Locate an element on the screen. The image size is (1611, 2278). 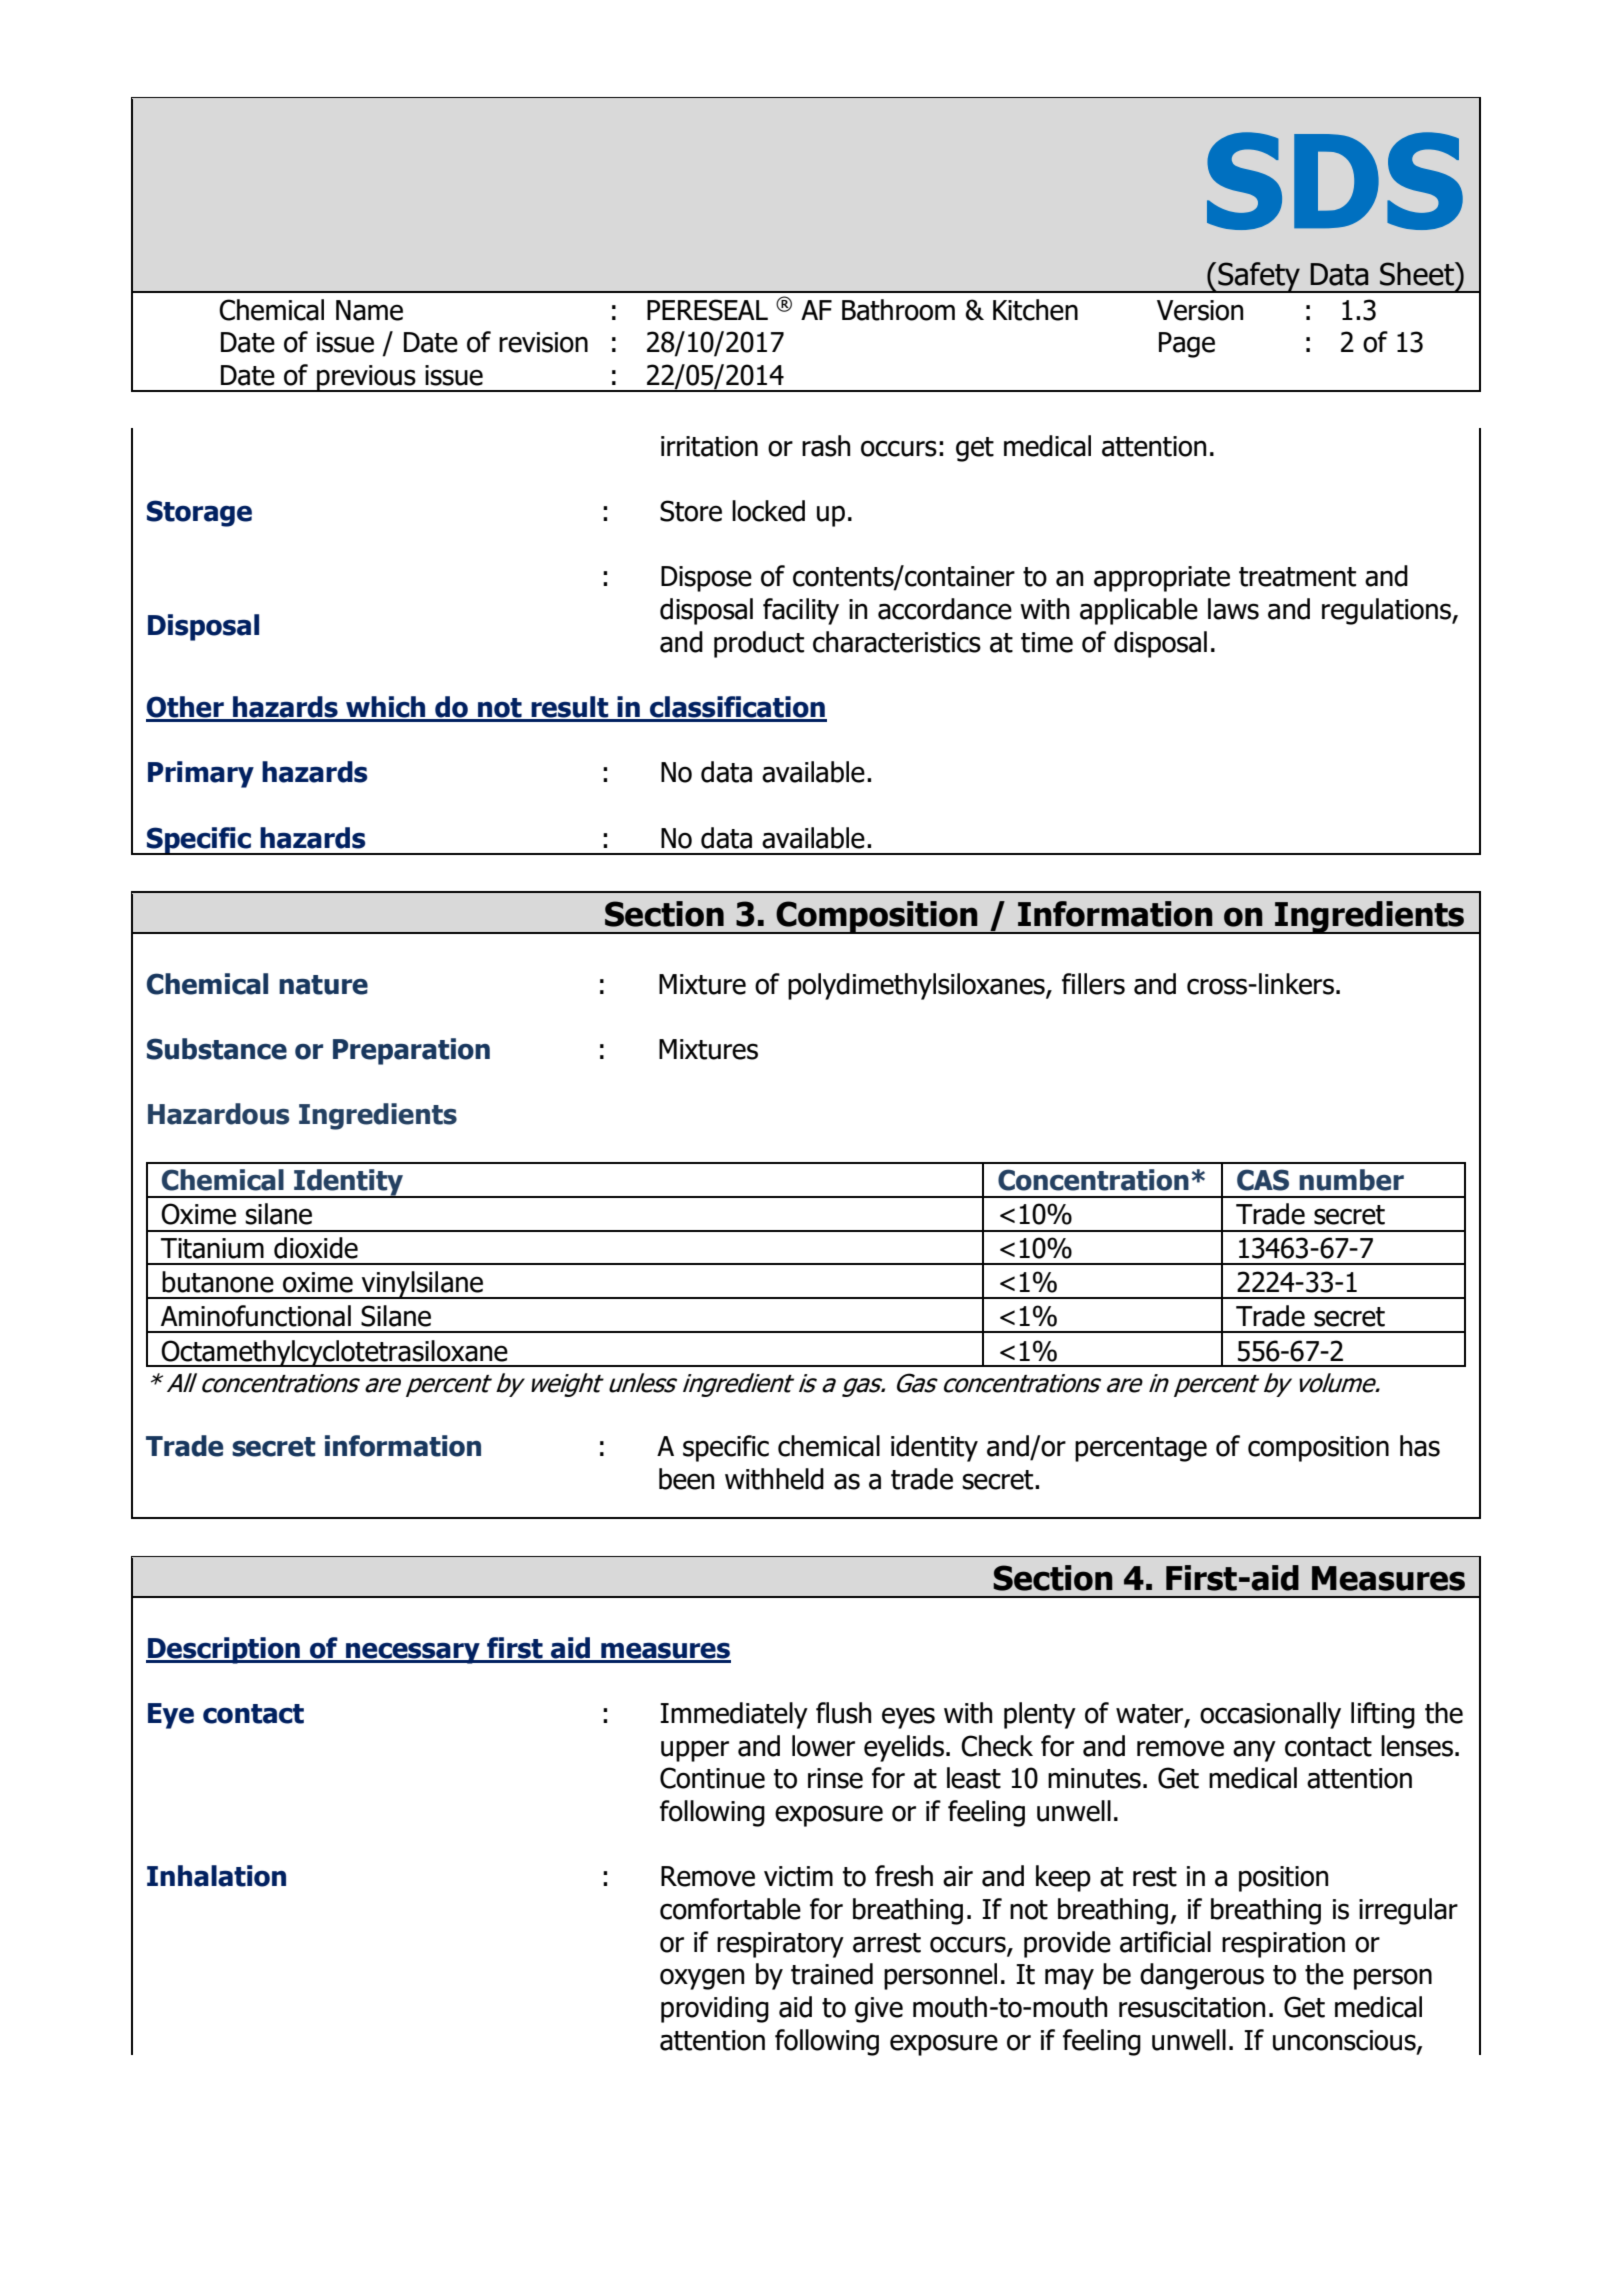
Inhalation is located at coordinates (216, 1876).
